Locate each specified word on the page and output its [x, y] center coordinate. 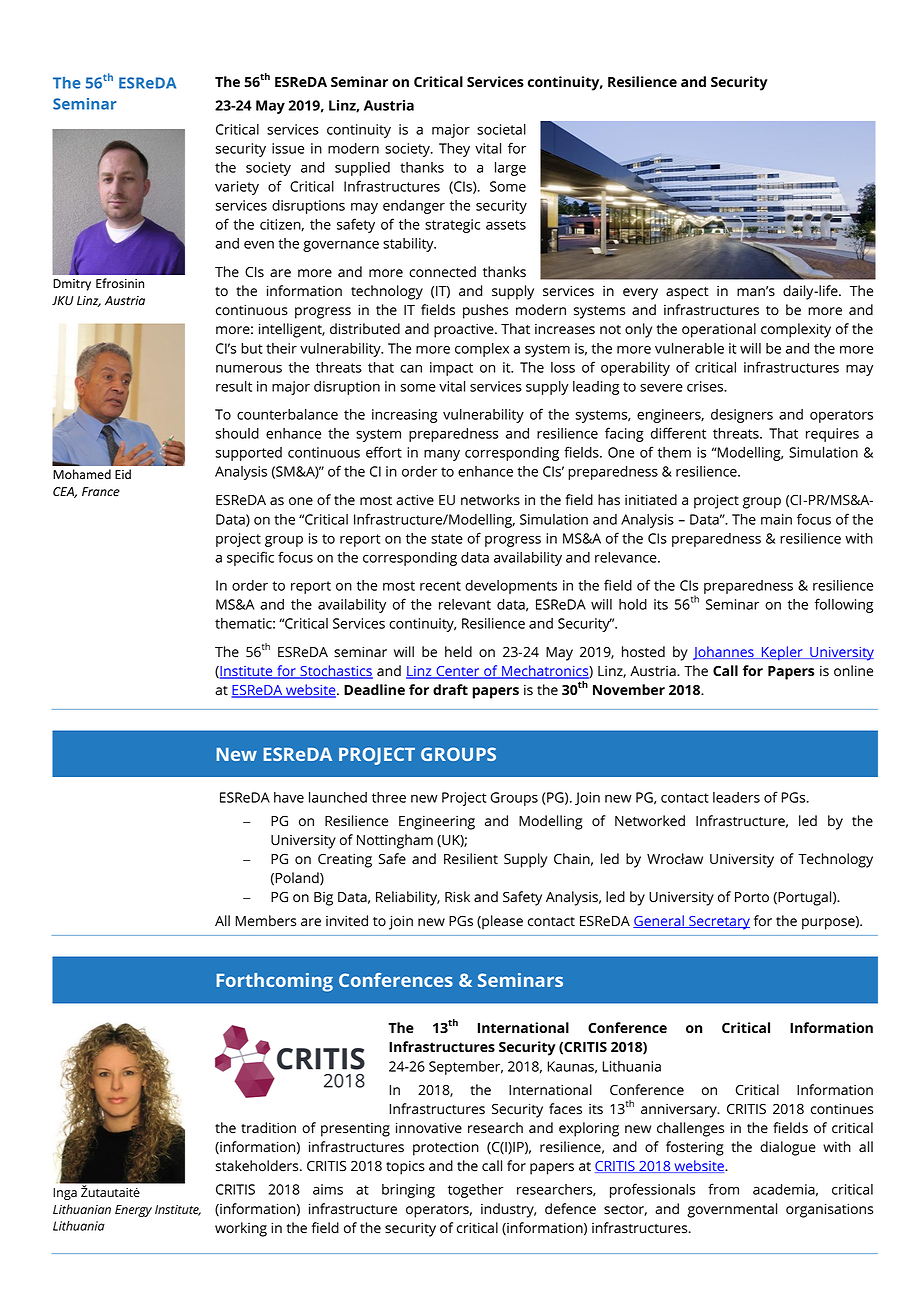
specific [250, 558]
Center [458, 672]
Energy [133, 1211]
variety [237, 188]
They [454, 150]
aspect [687, 293]
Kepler [782, 653]
